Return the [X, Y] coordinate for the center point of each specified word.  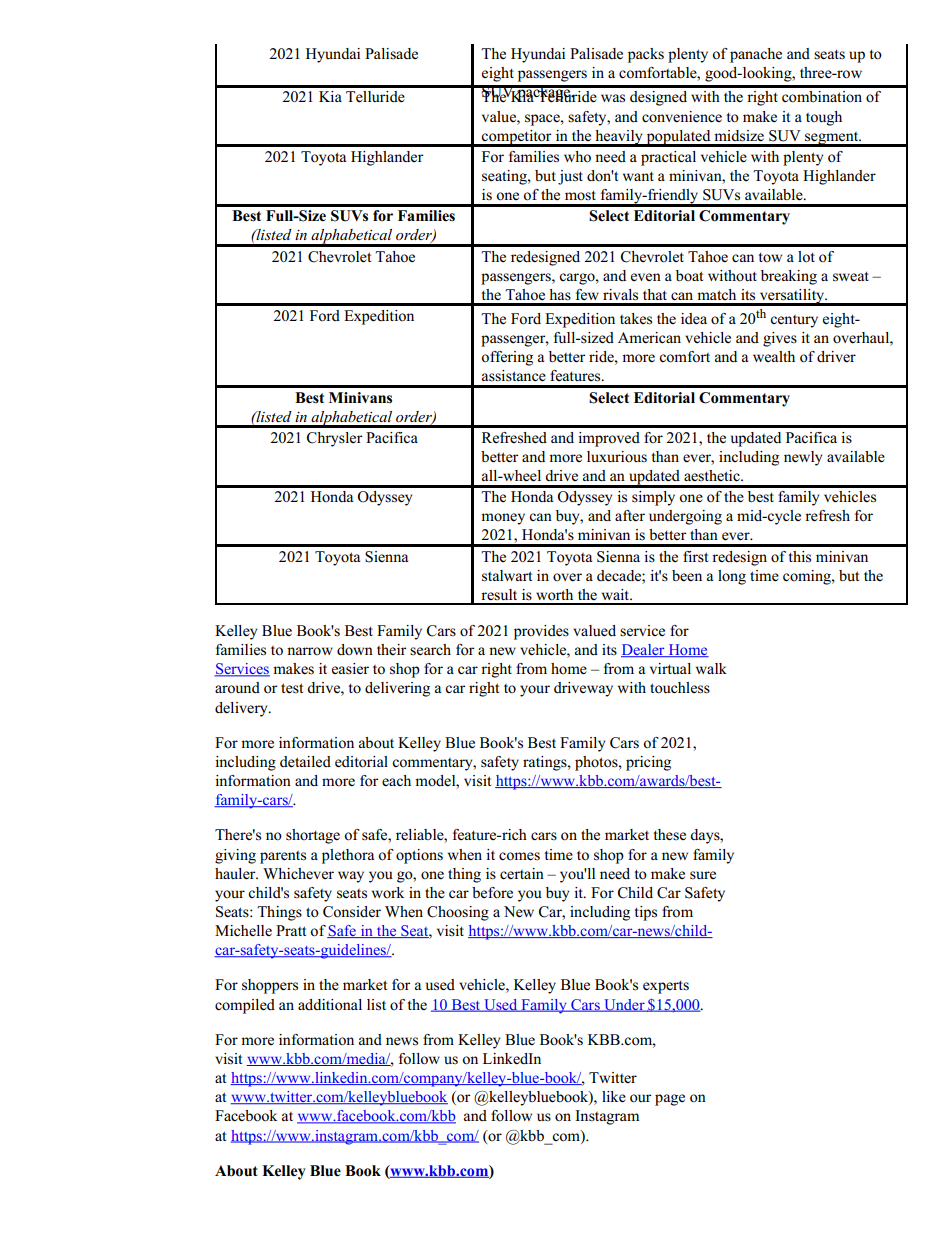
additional [330, 1005]
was [613, 98]
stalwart [507, 576]
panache [756, 55]
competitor [517, 138]
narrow [310, 651]
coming [808, 577]
